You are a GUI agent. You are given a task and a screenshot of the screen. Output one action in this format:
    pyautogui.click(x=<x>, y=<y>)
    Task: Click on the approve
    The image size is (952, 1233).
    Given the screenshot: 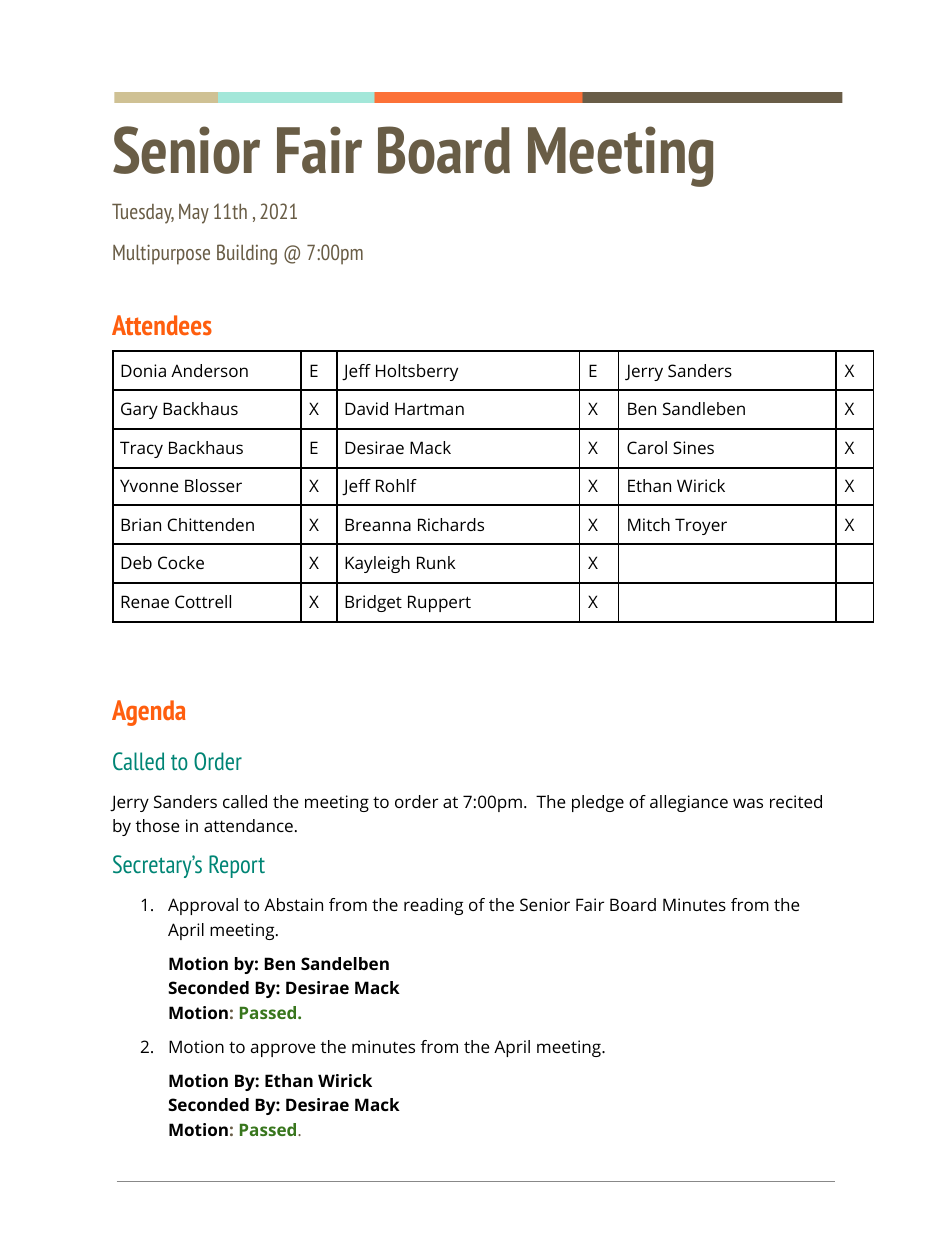 What is the action you would take?
    pyautogui.click(x=283, y=1050)
